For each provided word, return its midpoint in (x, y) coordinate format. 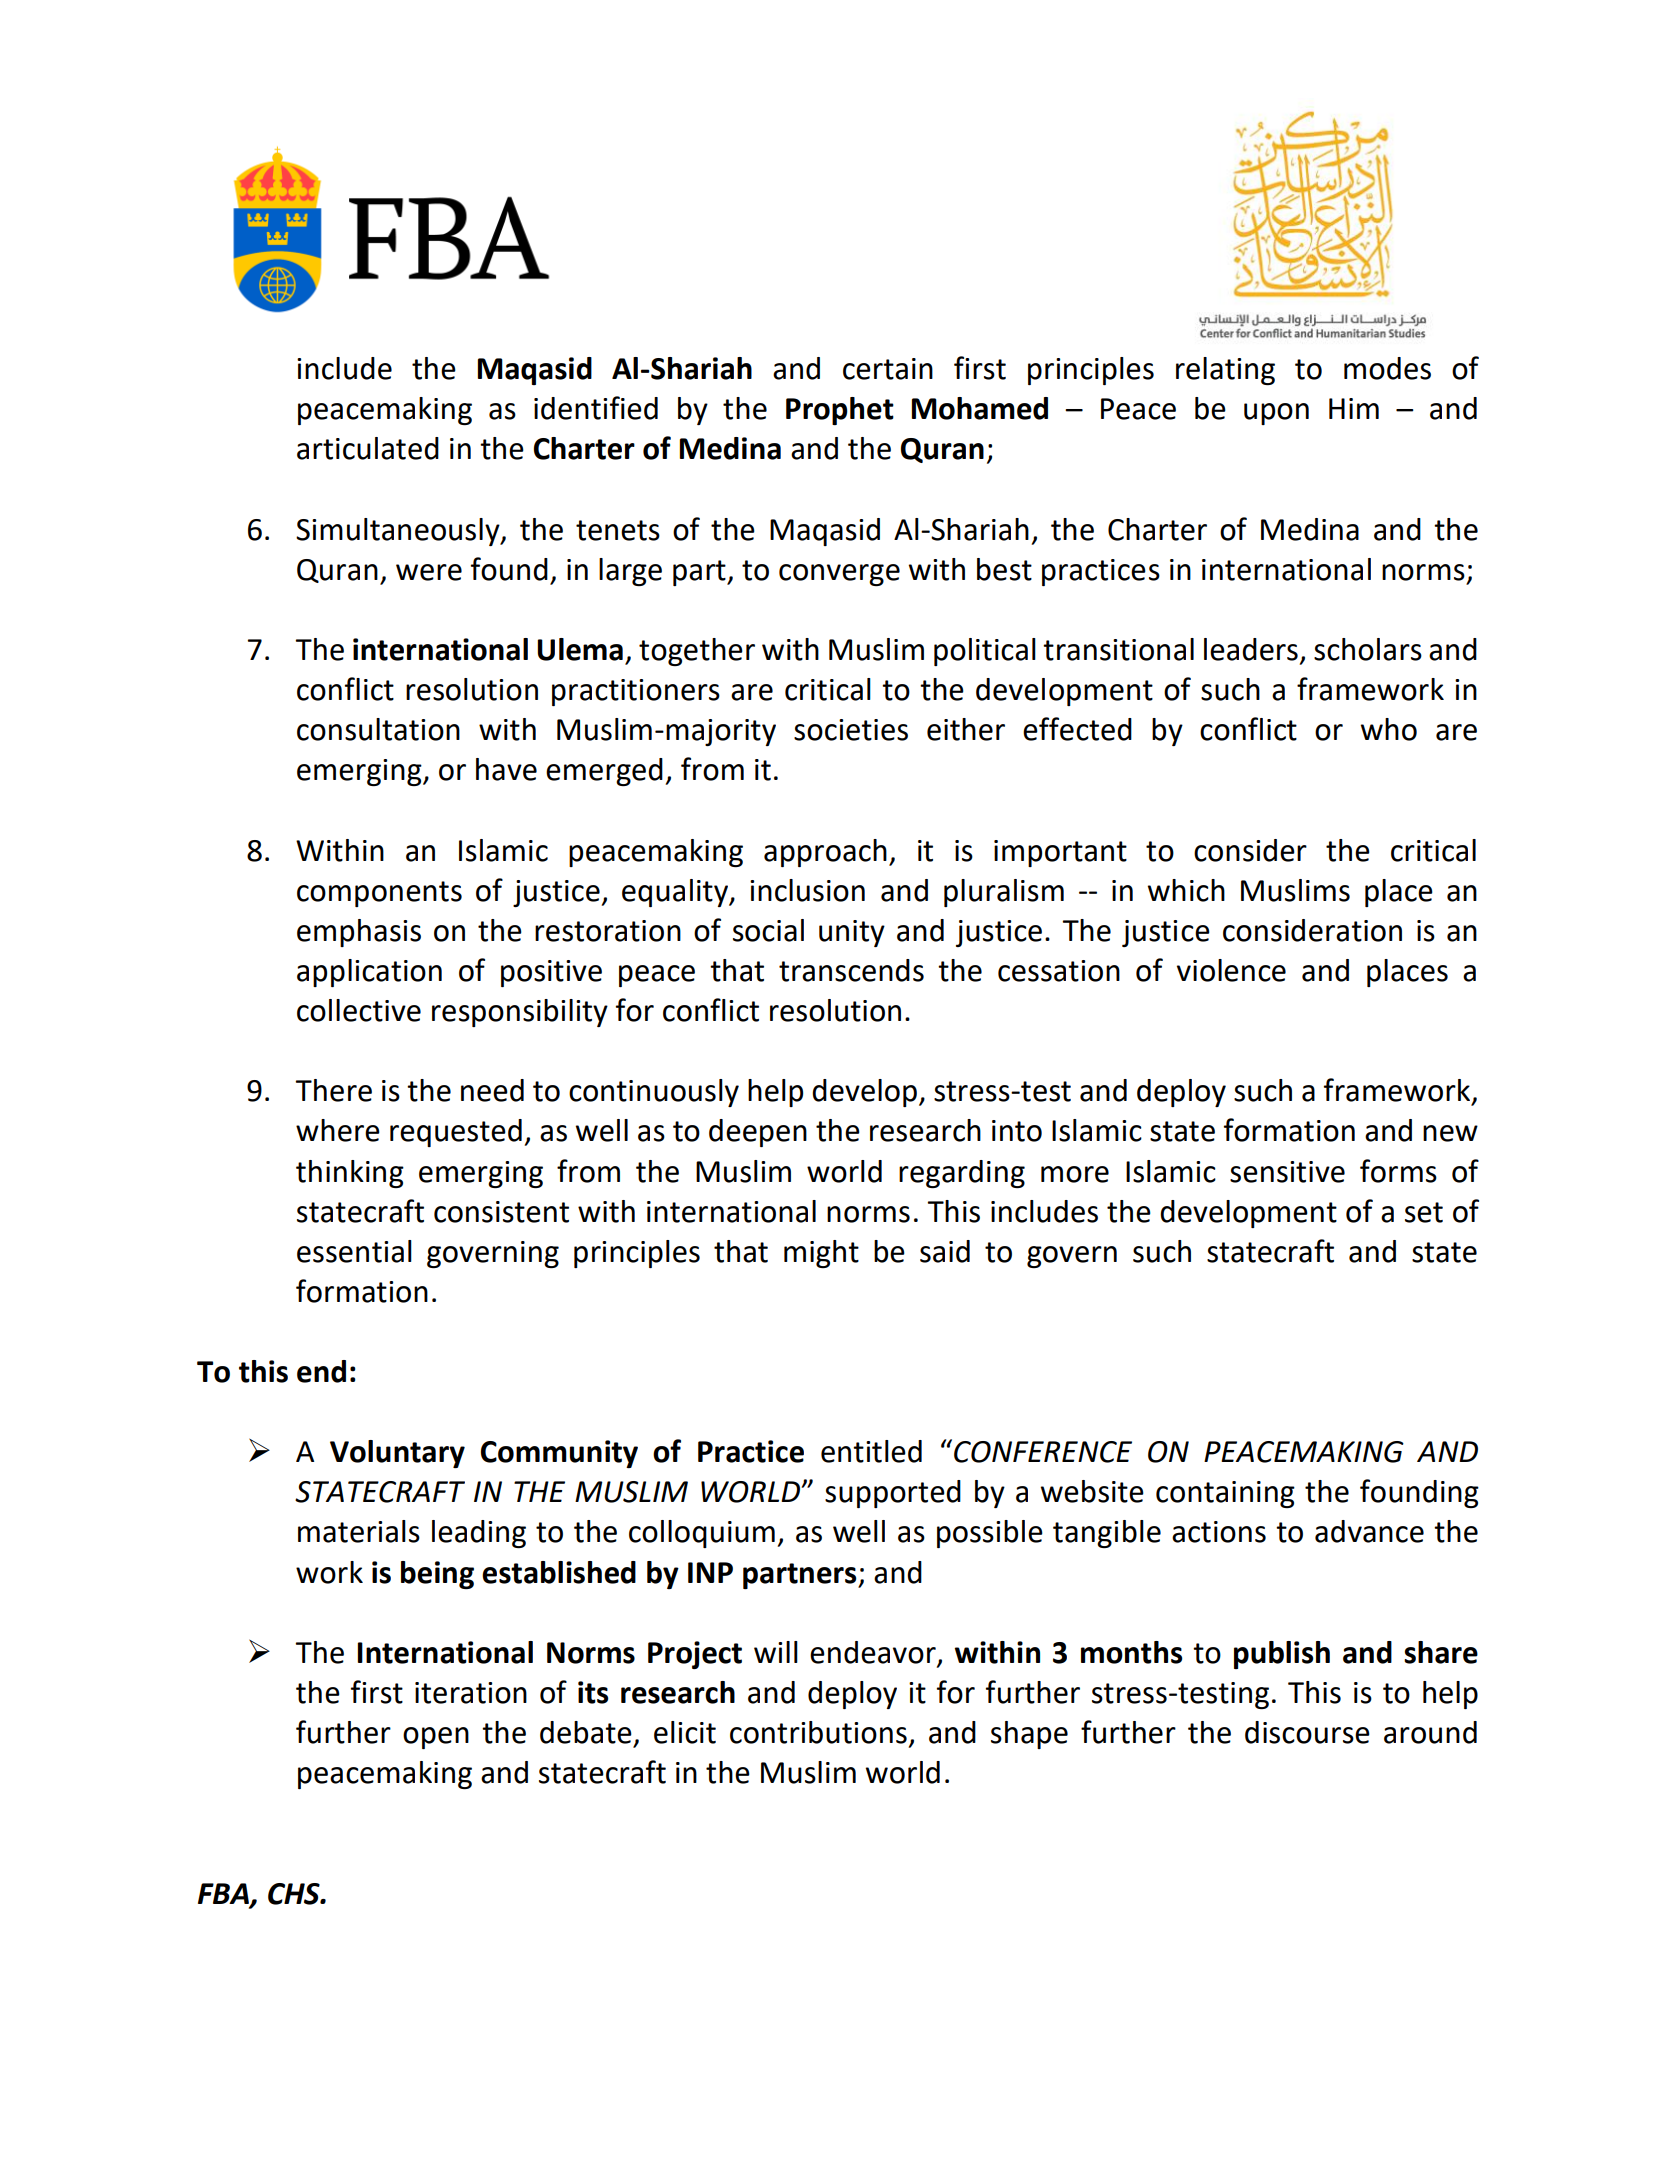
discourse (1307, 1732)
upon (1276, 414)
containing (1225, 1494)
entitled (871, 1451)
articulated (368, 448)
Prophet (840, 411)
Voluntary (397, 1454)
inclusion (807, 890)
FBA (224, 1894)
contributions (818, 1732)
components (379, 894)
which (1186, 890)
